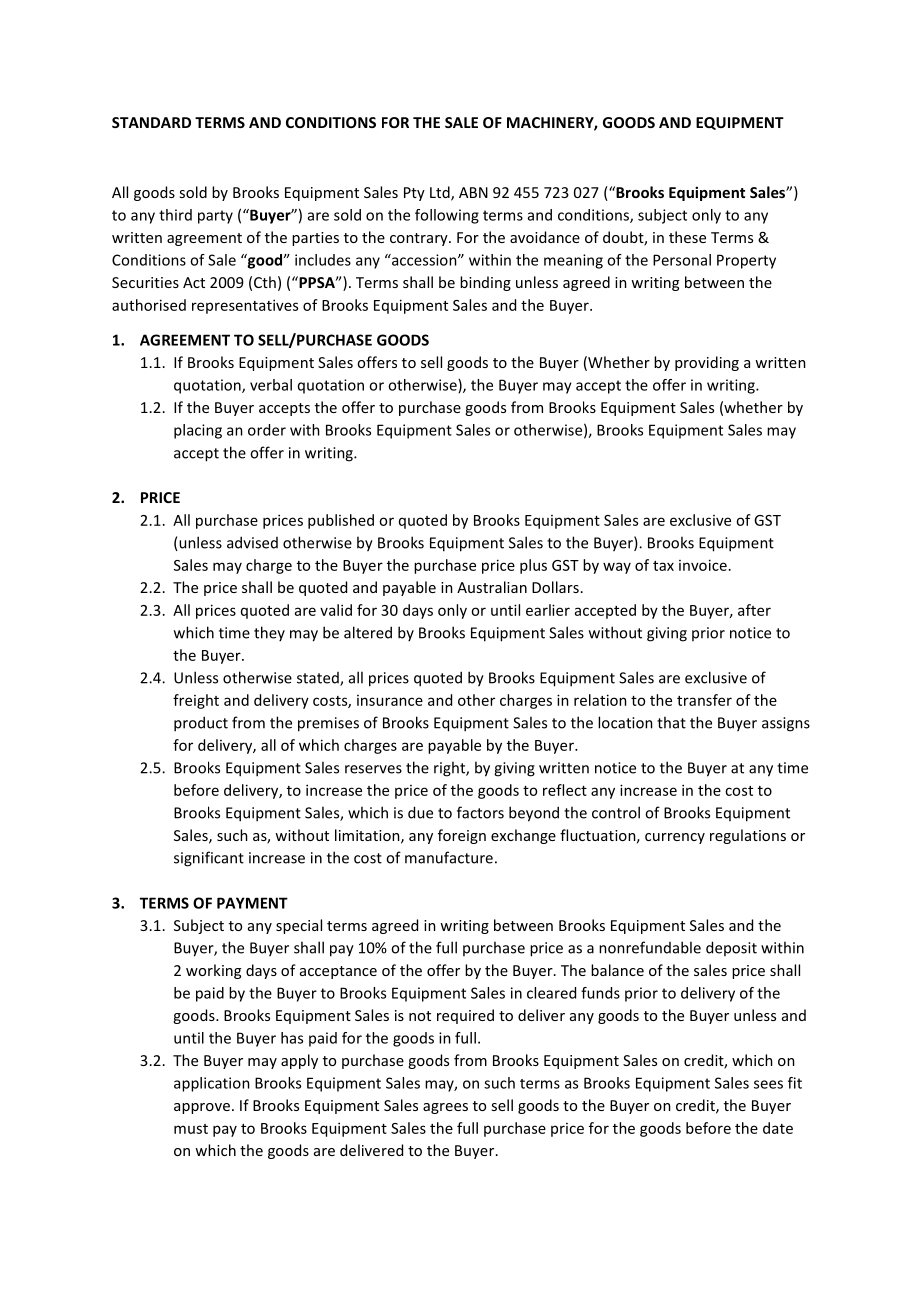 This screenshot has width=924, height=1308. I want to click on application, so click(212, 1084).
